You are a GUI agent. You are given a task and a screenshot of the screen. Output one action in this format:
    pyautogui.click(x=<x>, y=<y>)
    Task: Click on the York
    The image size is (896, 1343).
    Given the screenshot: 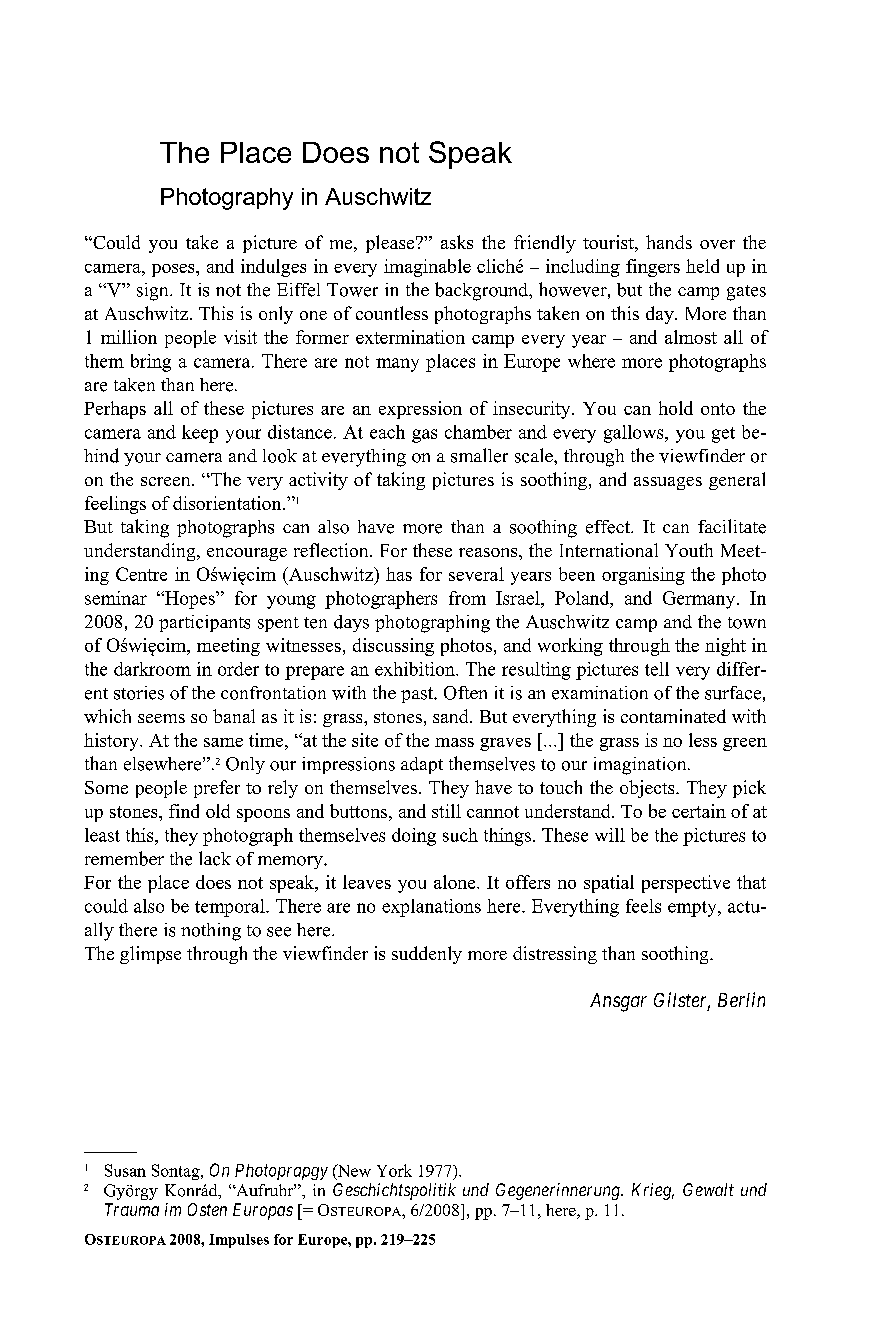 What is the action you would take?
    pyautogui.click(x=394, y=1170)
